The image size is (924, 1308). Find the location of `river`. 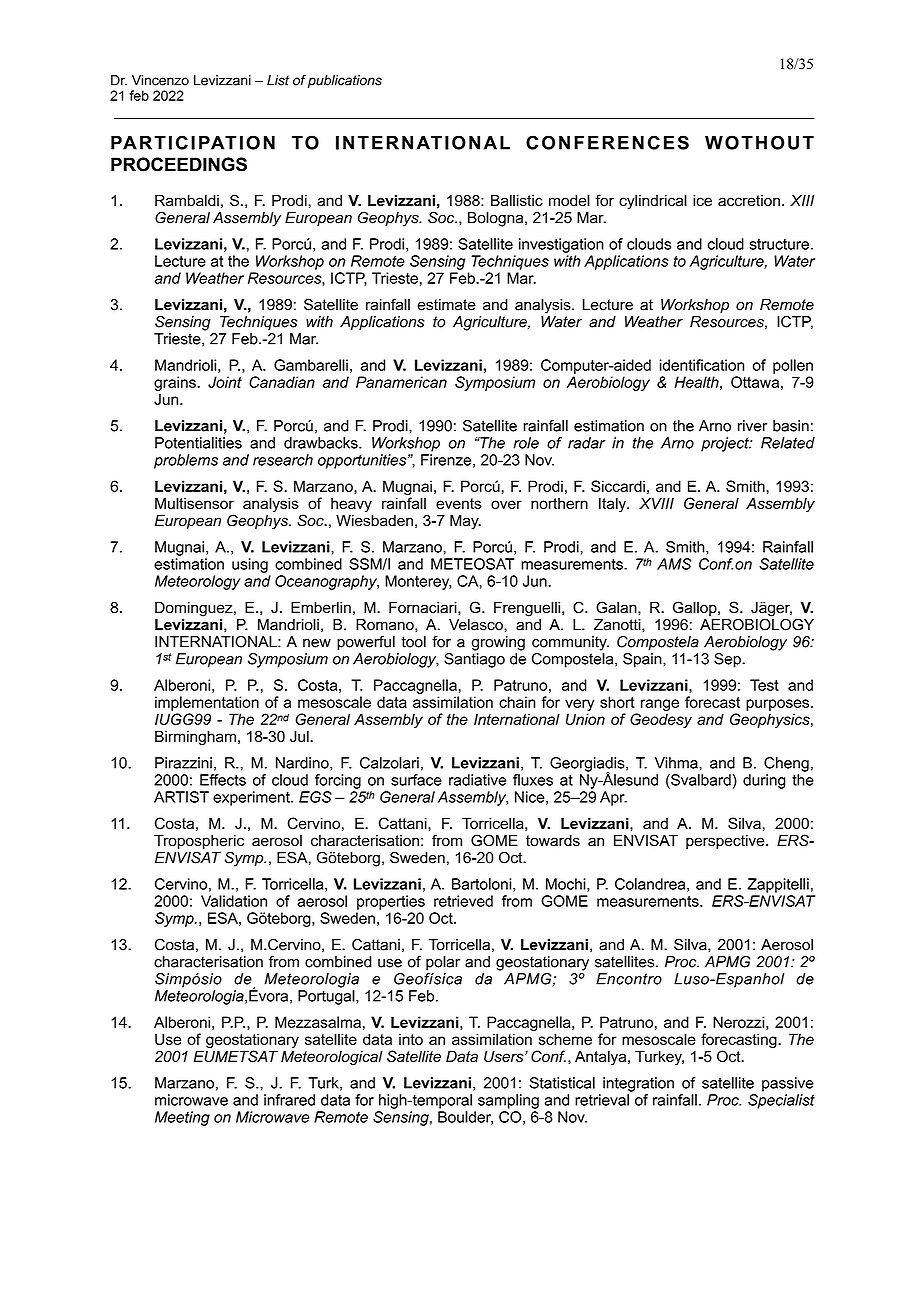

river is located at coordinates (752, 426).
